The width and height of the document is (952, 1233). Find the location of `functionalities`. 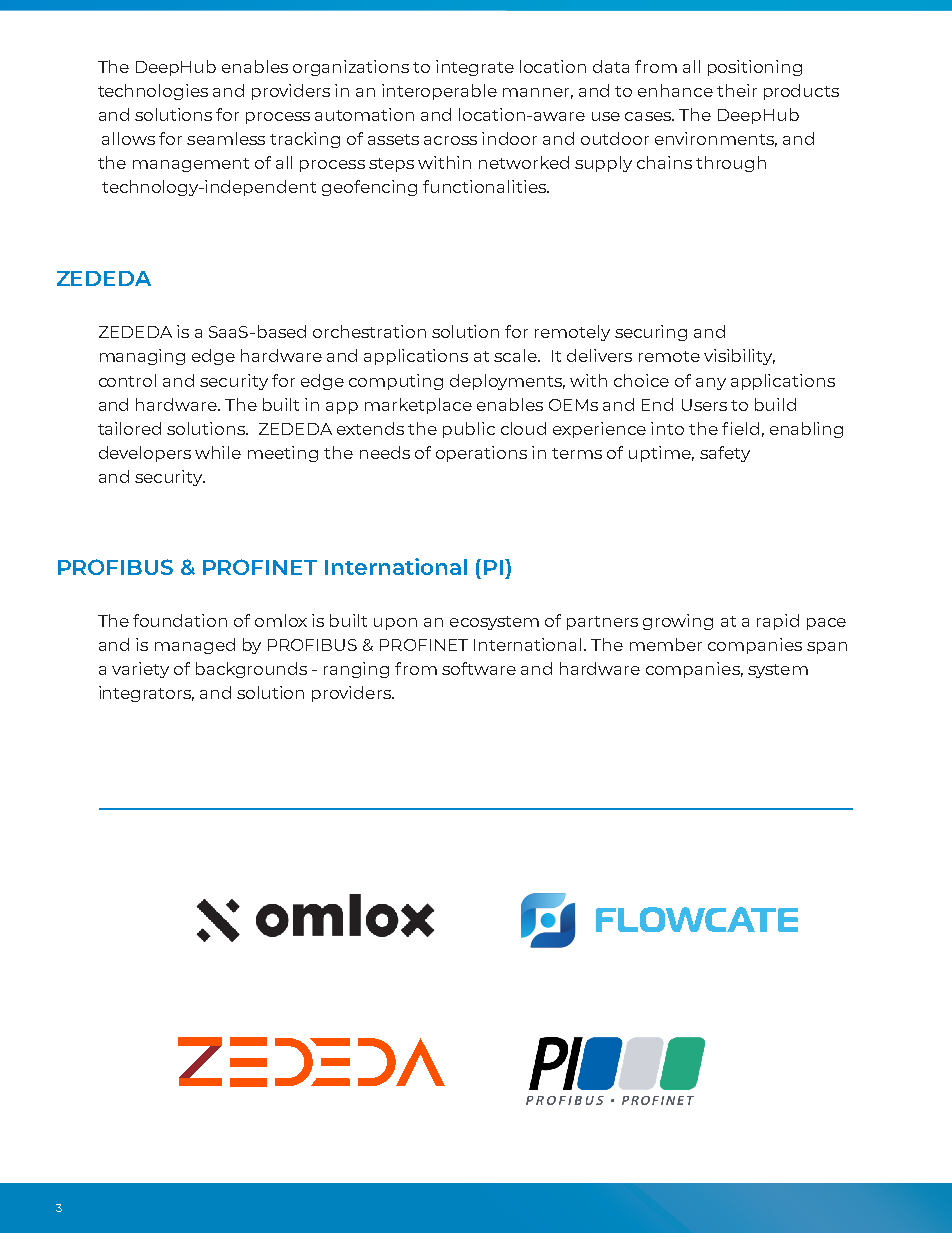

functionalities is located at coordinates (485, 186).
